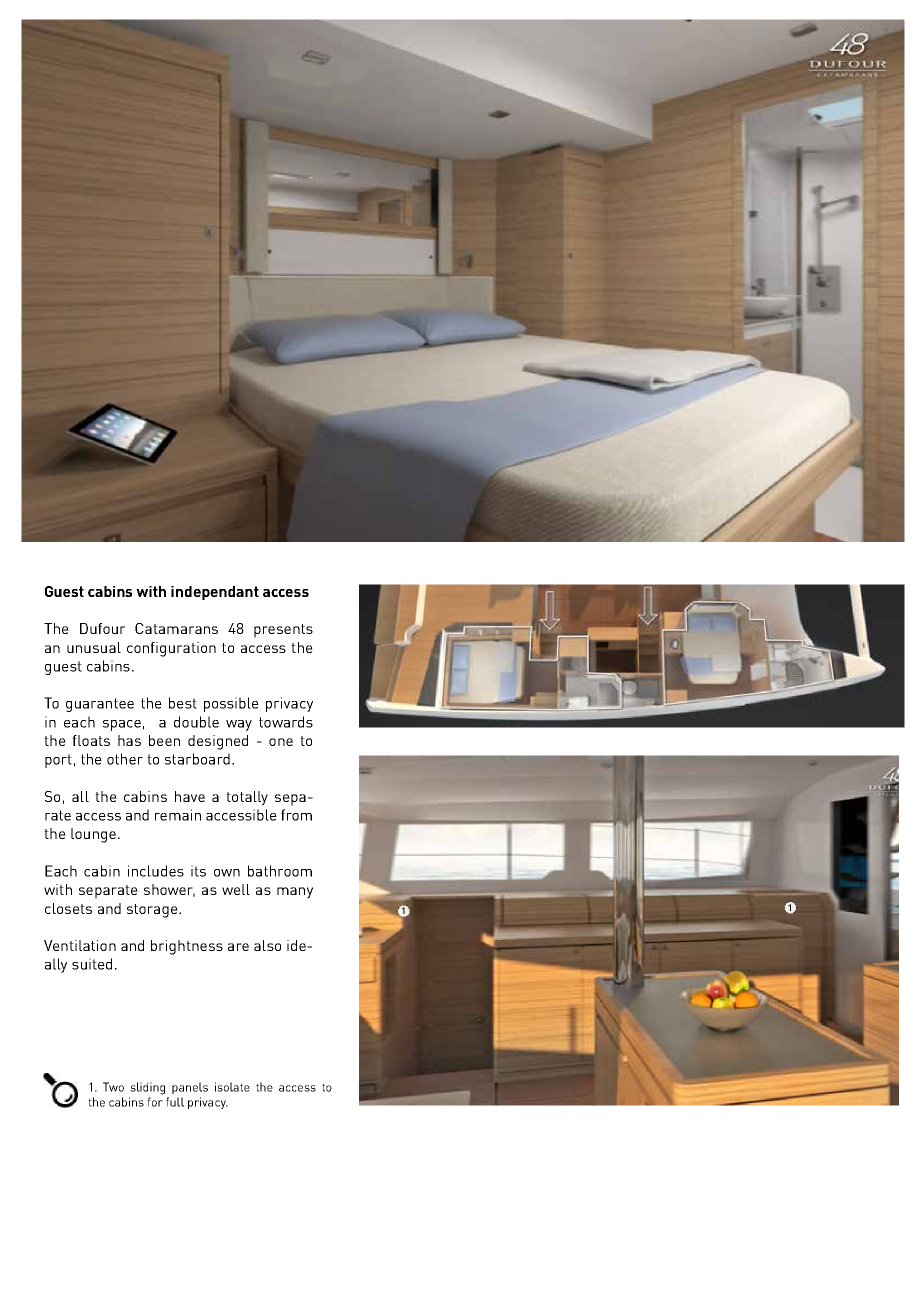  I want to click on panels, so click(190, 1088).
